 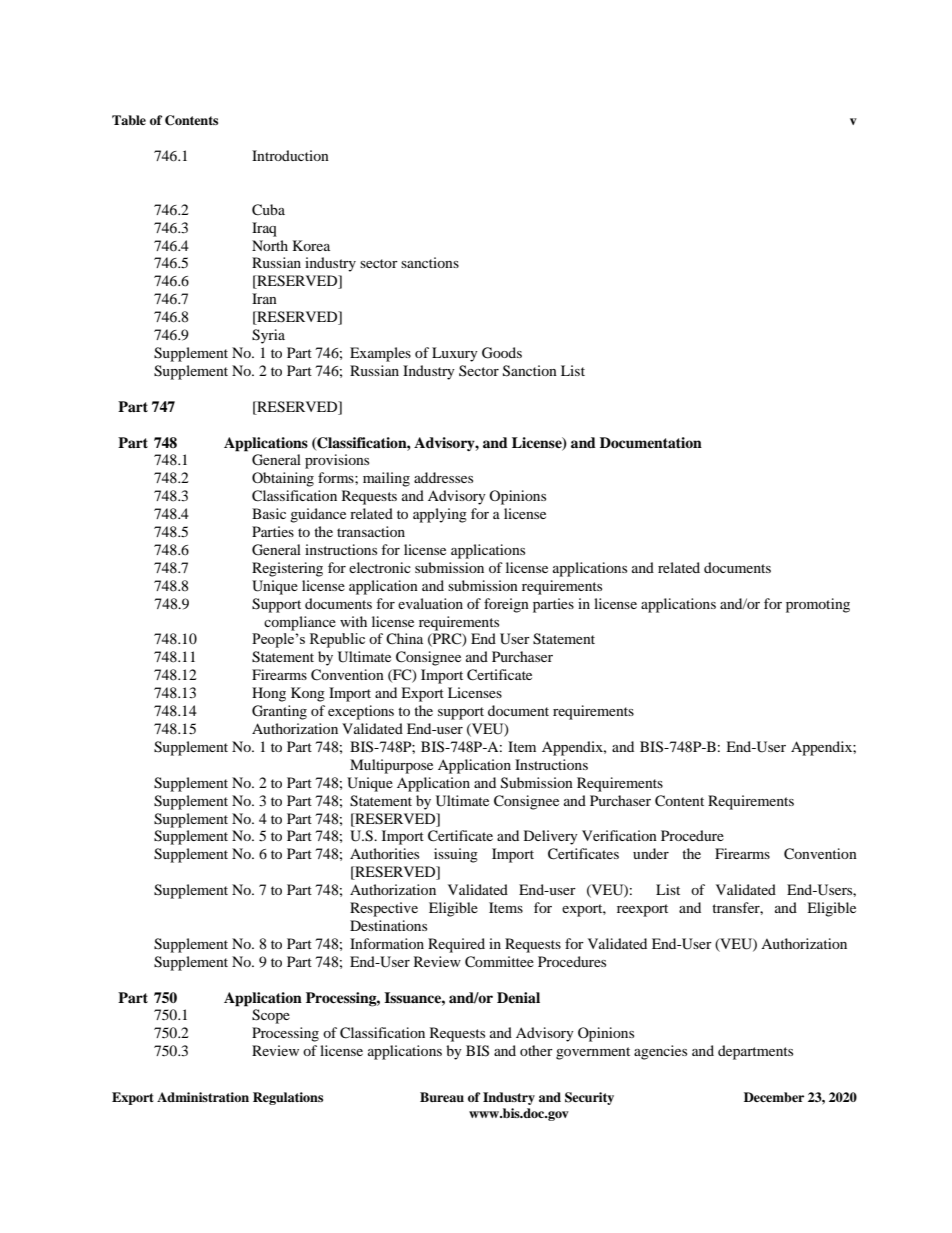 I want to click on Luxury, so click(x=455, y=354).
